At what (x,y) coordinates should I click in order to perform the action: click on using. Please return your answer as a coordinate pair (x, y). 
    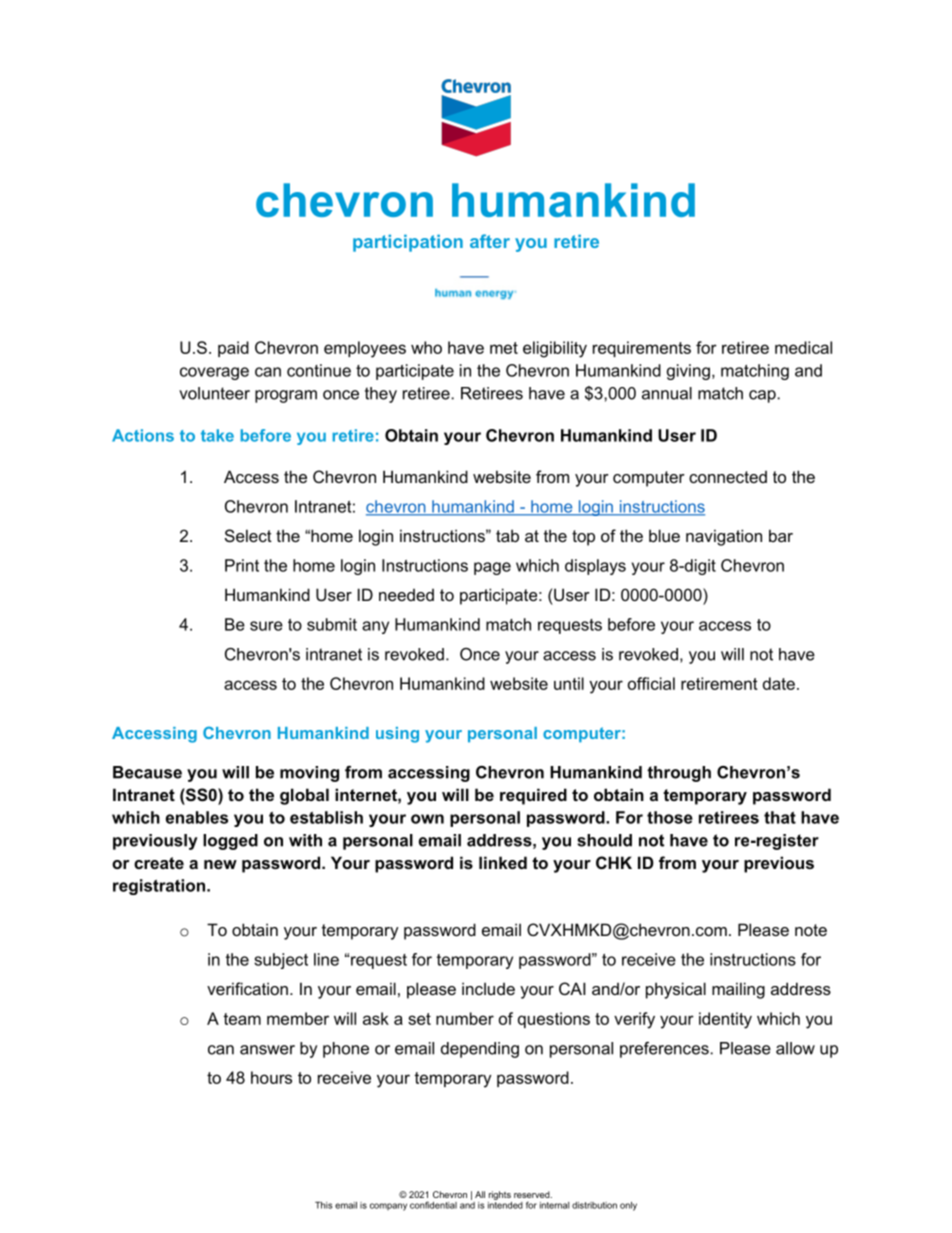
    Looking at the image, I should click on (397, 735).
